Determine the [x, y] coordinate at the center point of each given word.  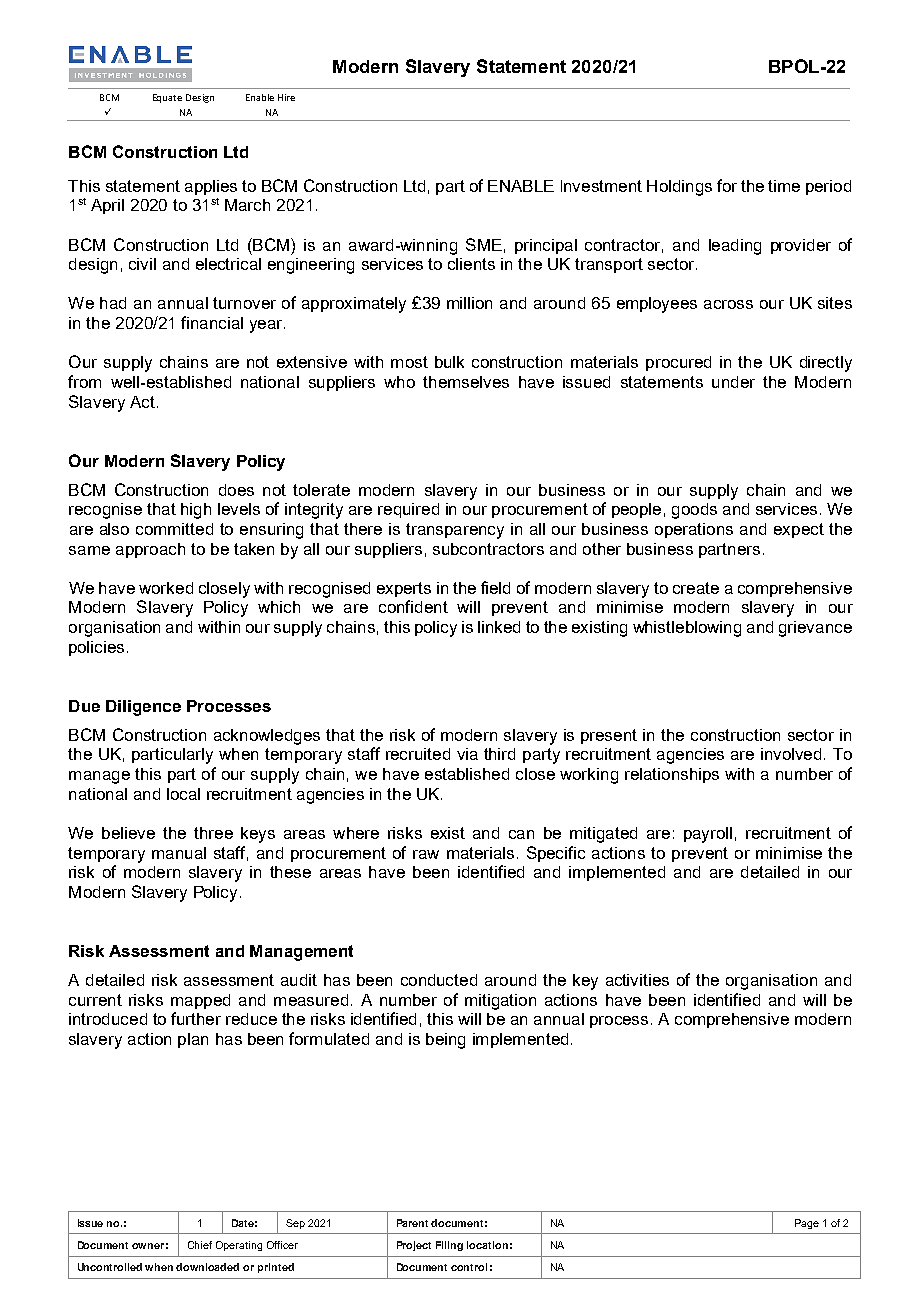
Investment [601, 186]
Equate [167, 98]
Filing [449, 1246]
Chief [200, 1245]
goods [694, 511]
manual [179, 853]
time [784, 186]
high [196, 511]
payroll [708, 835]
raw [426, 854]
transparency [455, 531]
